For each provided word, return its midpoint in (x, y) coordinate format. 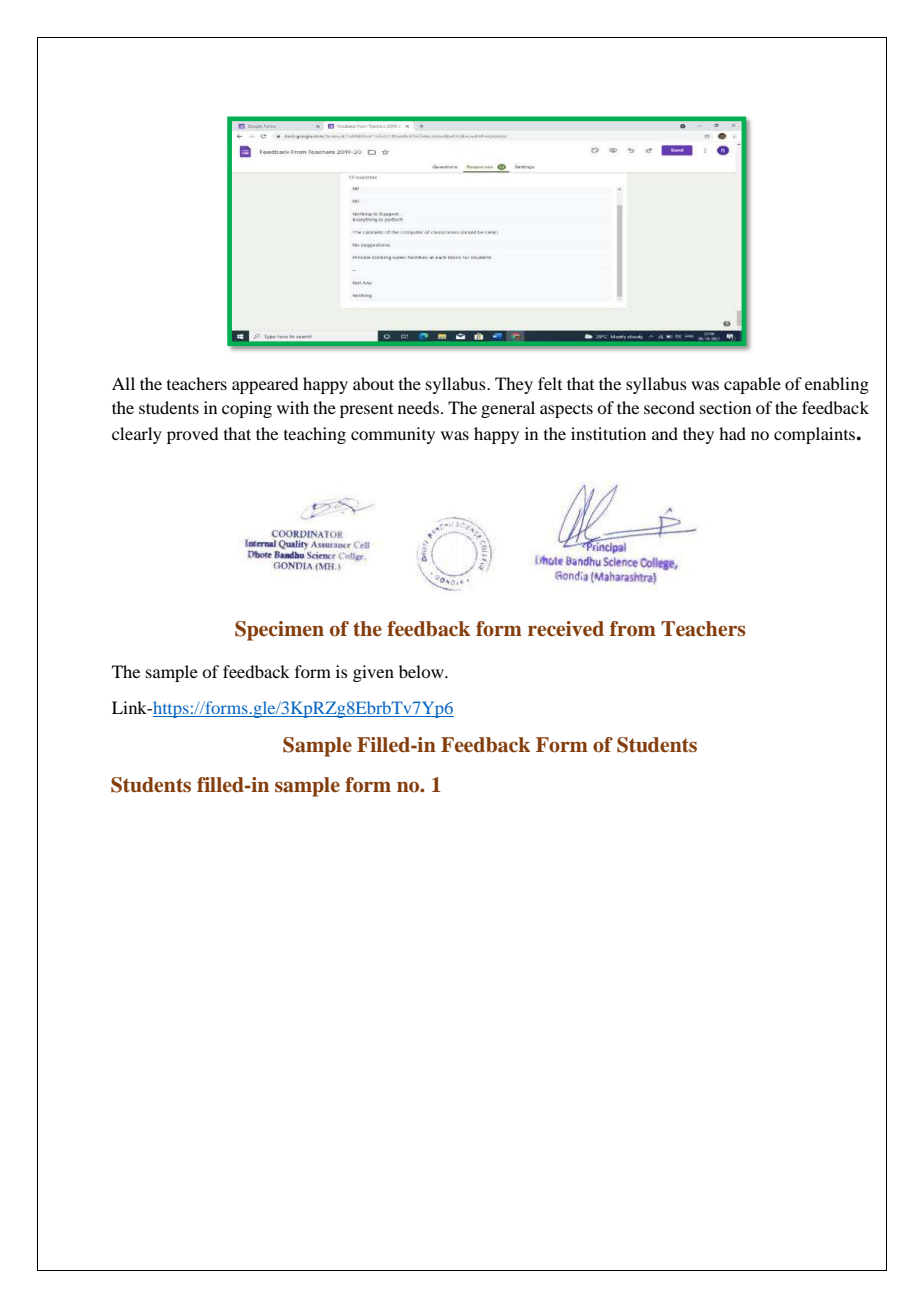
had (732, 433)
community (393, 435)
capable (752, 385)
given (373, 673)
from (633, 629)
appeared (265, 385)
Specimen (279, 631)
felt (550, 383)
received (566, 629)
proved (192, 435)
